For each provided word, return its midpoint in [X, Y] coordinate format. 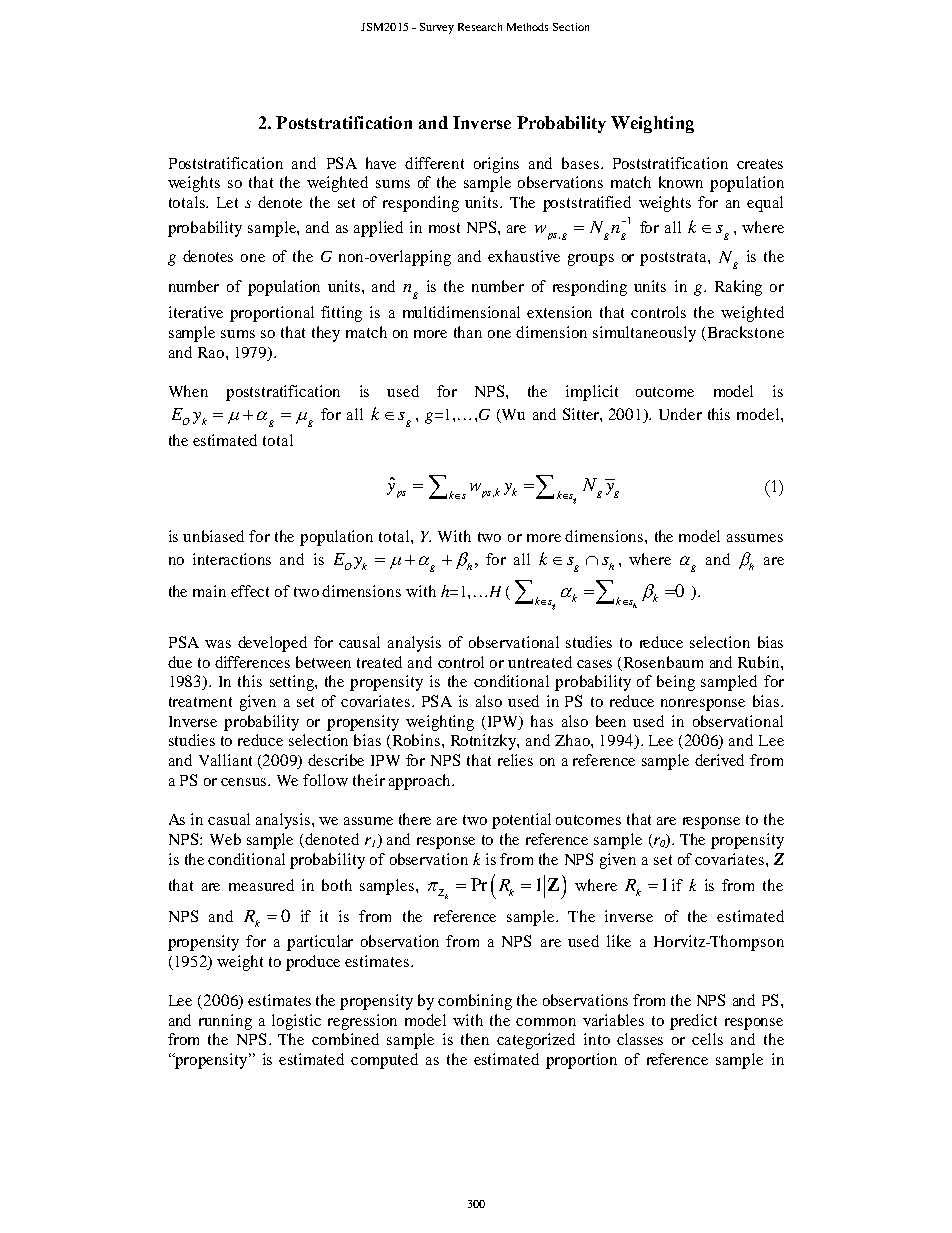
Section [571, 27]
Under [680, 414]
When [188, 391]
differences [252, 662]
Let [227, 202]
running [225, 1022]
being [676, 683]
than [468, 332]
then [475, 1039]
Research [480, 27]
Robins [415, 741]
